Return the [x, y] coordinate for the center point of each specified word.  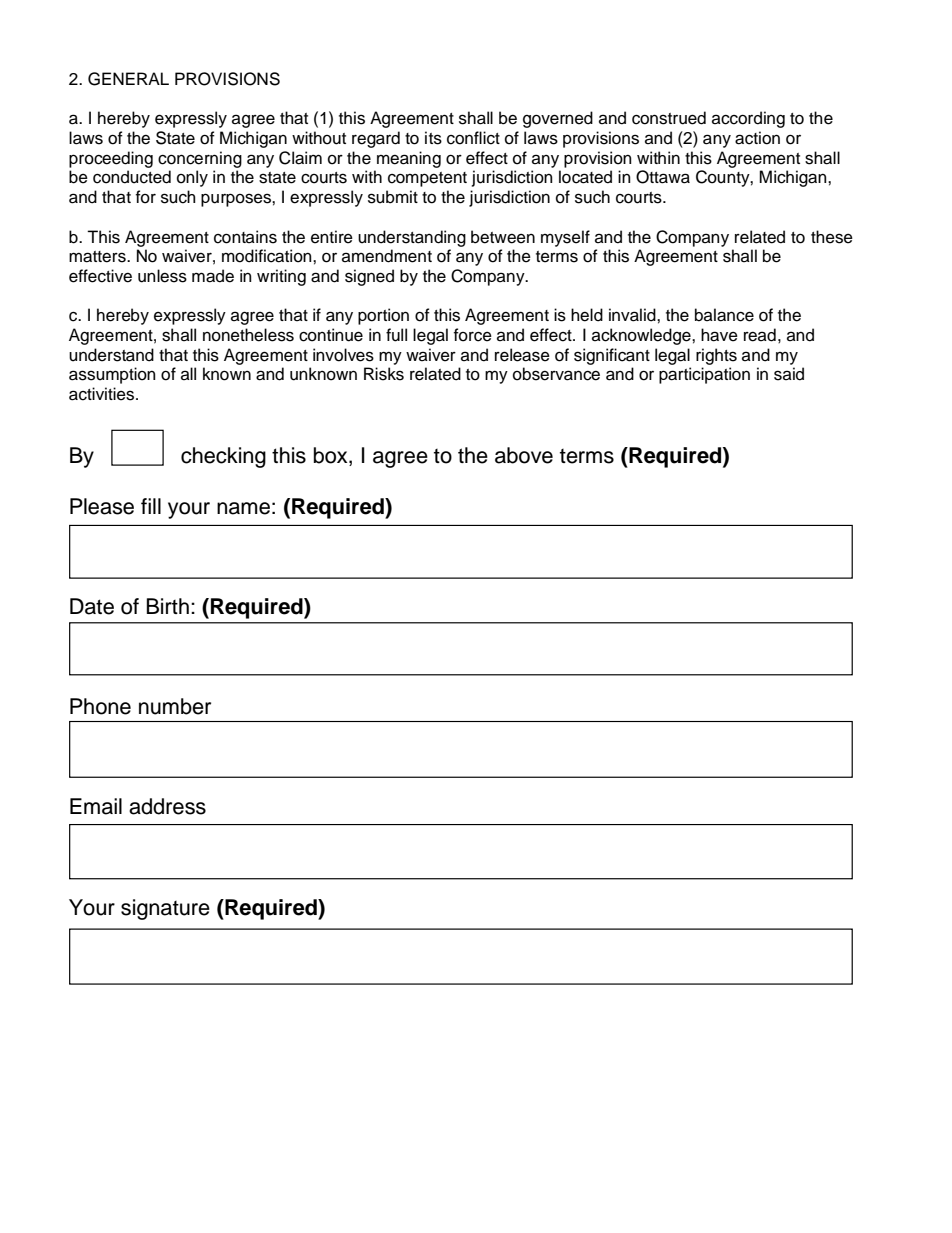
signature [165, 909]
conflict [473, 138]
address [167, 806]
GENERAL [128, 79]
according [748, 119]
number [175, 706]
